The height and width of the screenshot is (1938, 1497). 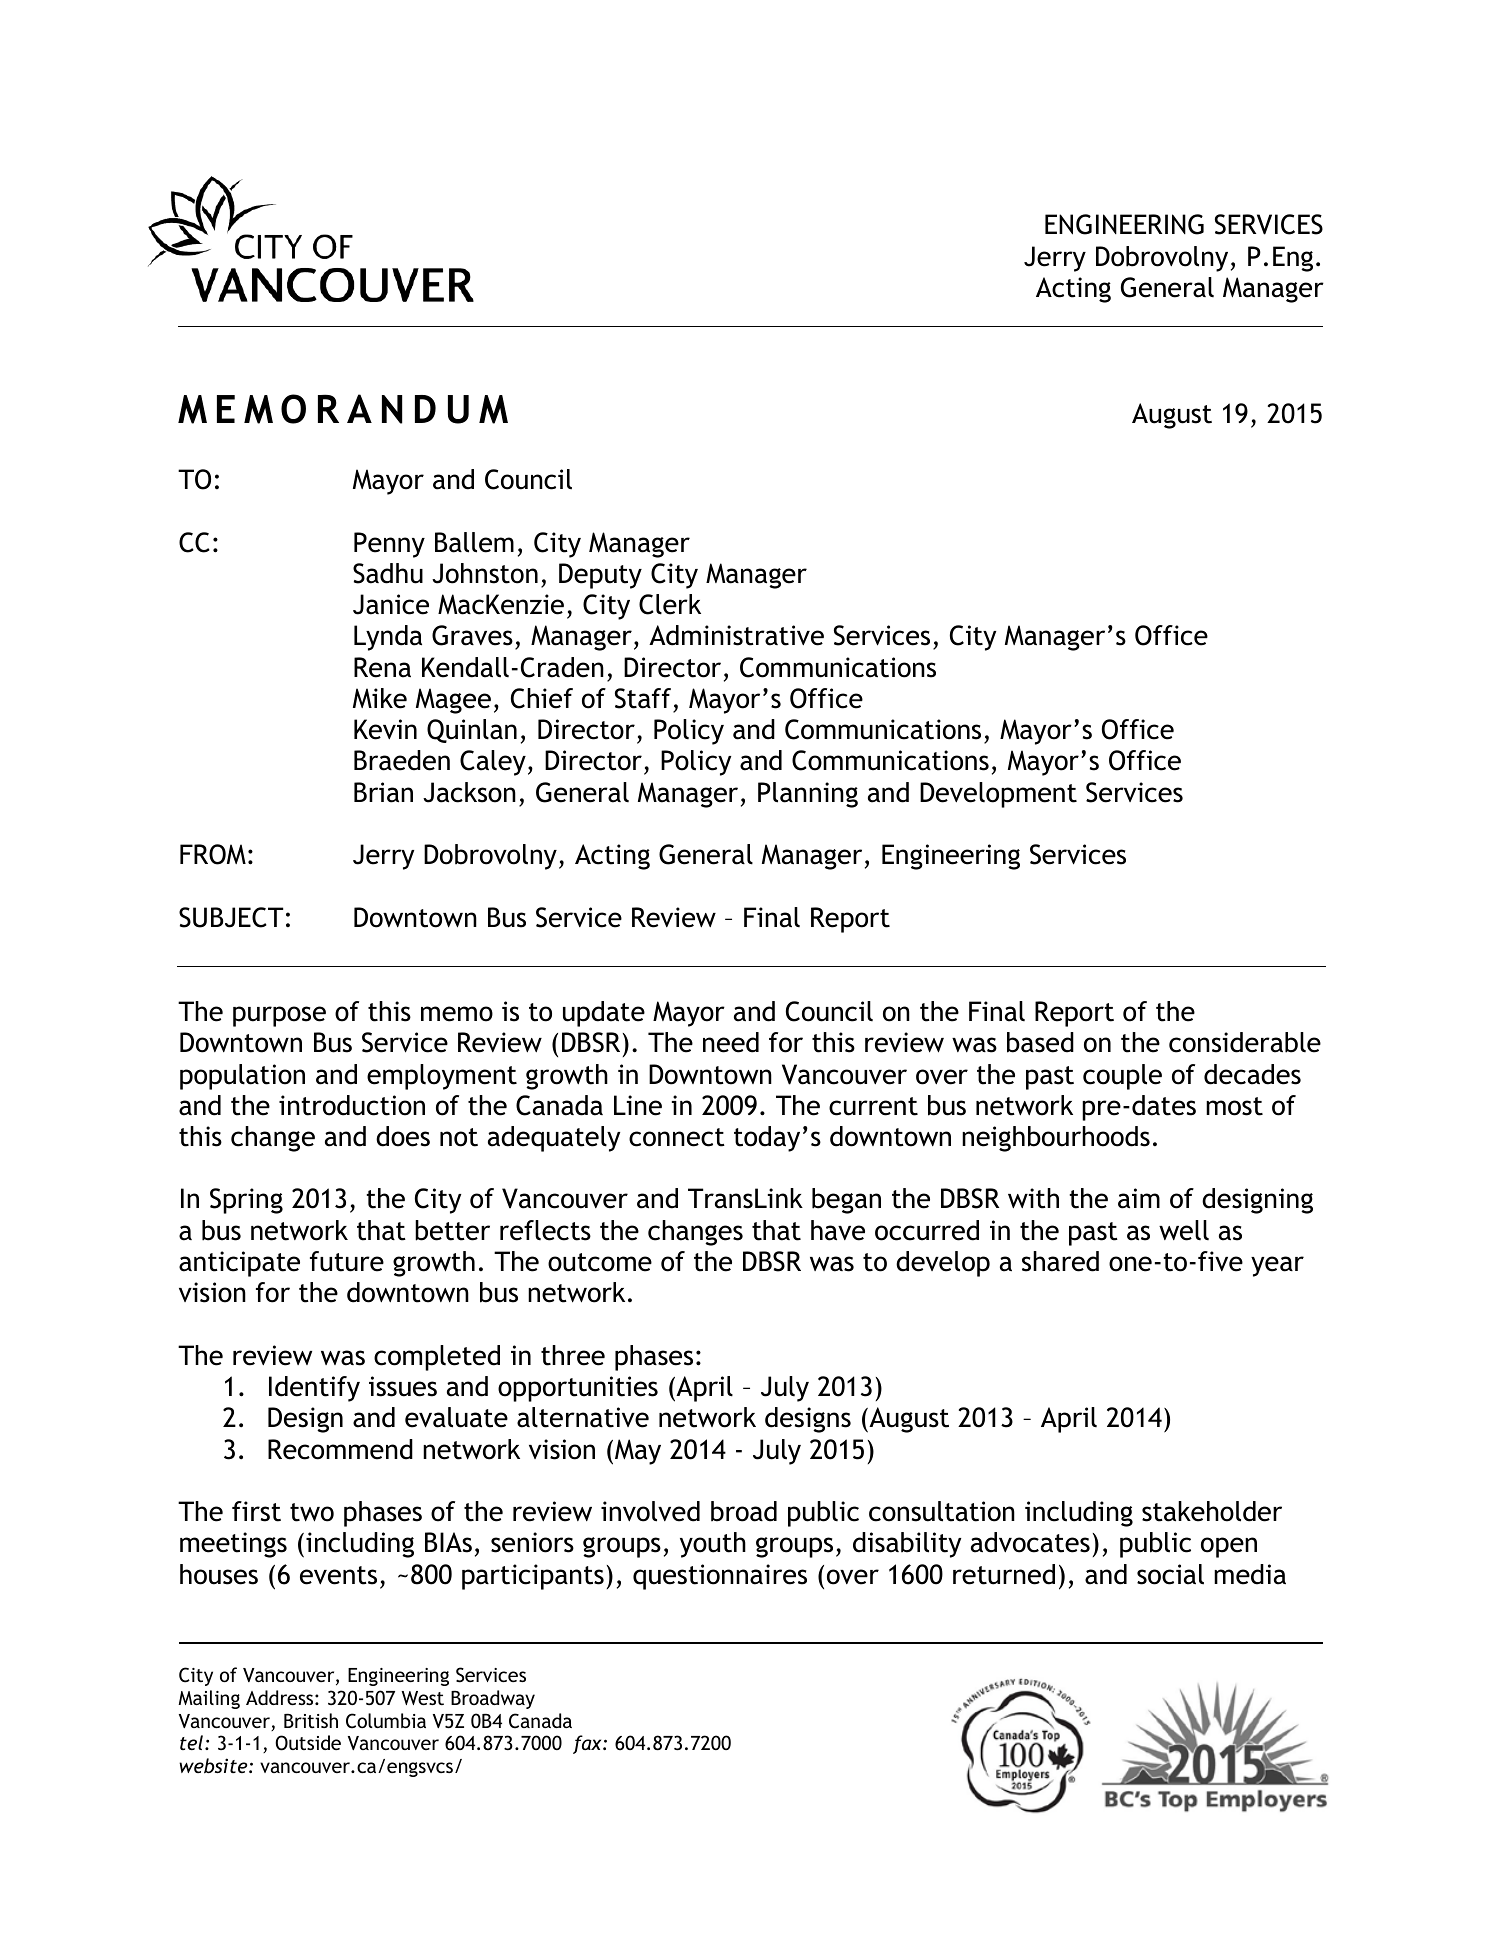 What do you see at coordinates (736, 635) in the screenshot?
I see `Administrative` at bounding box center [736, 635].
